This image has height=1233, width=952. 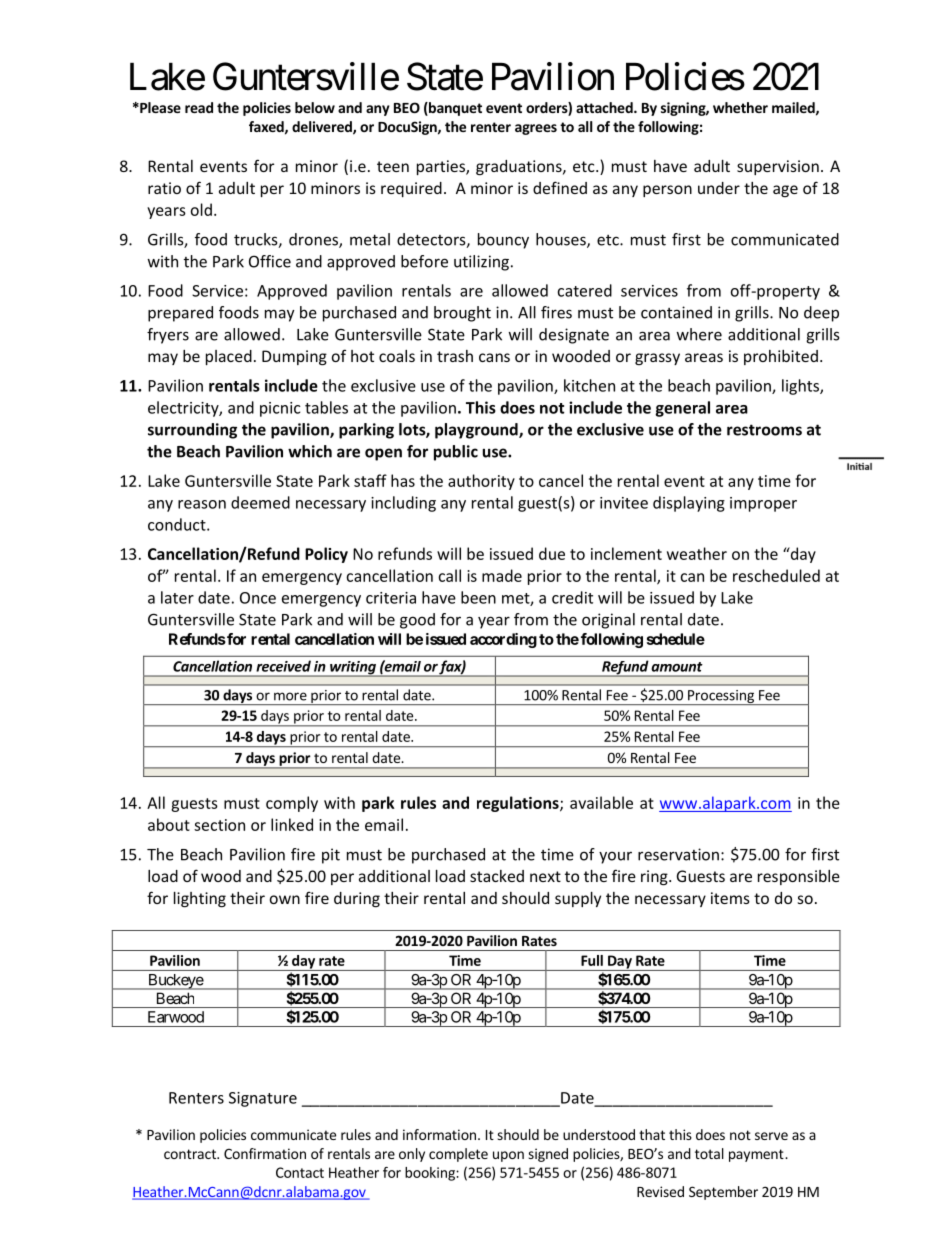 What do you see at coordinates (536, 129) in the image?
I see `agrees` at bounding box center [536, 129].
